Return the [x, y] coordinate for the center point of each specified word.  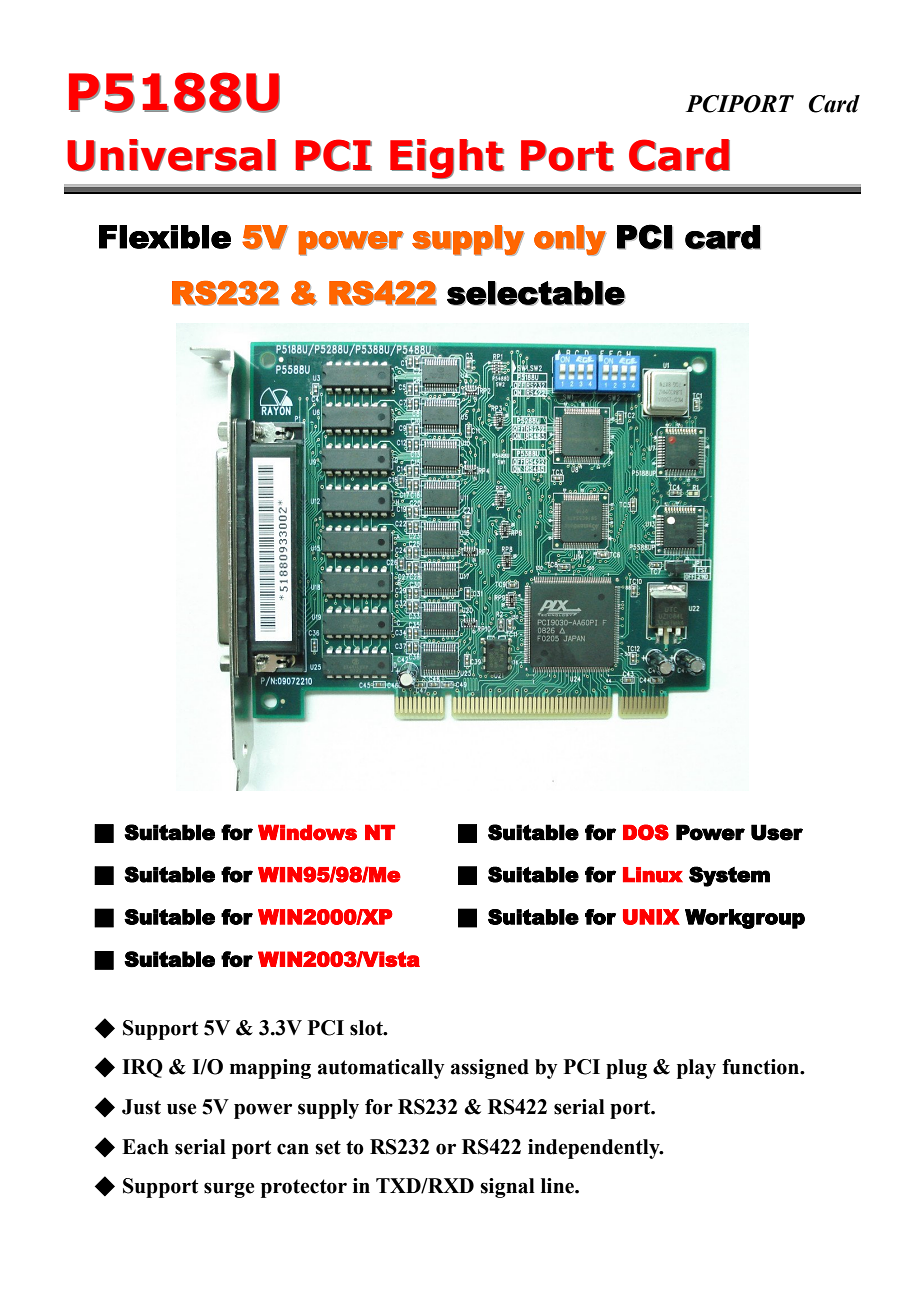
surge [229, 1190]
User [777, 832]
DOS [646, 832]
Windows [307, 833]
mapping [270, 1069]
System [729, 876]
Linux [653, 875]
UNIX [651, 917]
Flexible [165, 237]
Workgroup [745, 919]
